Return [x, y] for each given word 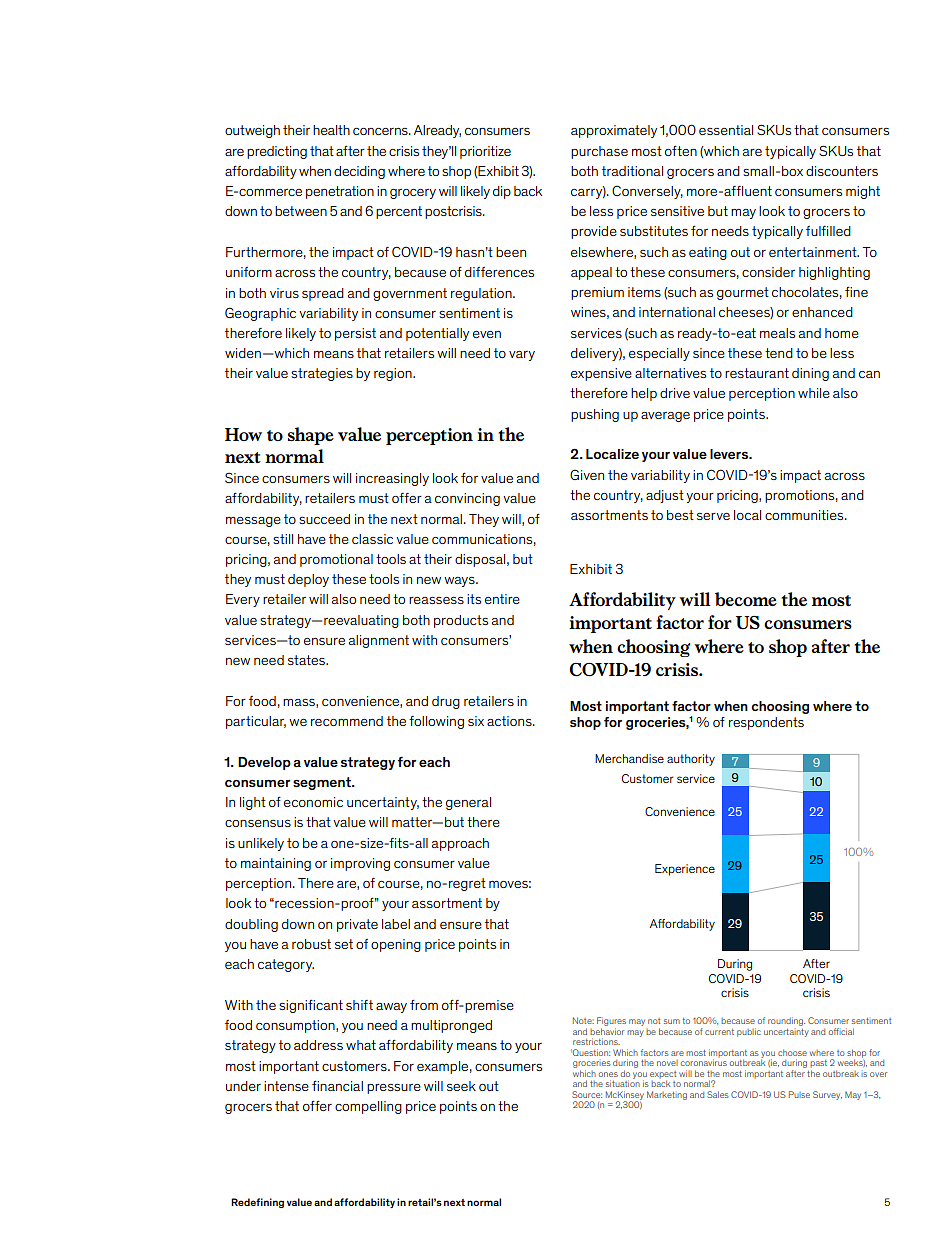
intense [286, 1086]
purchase [599, 152]
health [331, 130]
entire [502, 599]
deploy [308, 580]
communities [805, 515]
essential [726, 130]
